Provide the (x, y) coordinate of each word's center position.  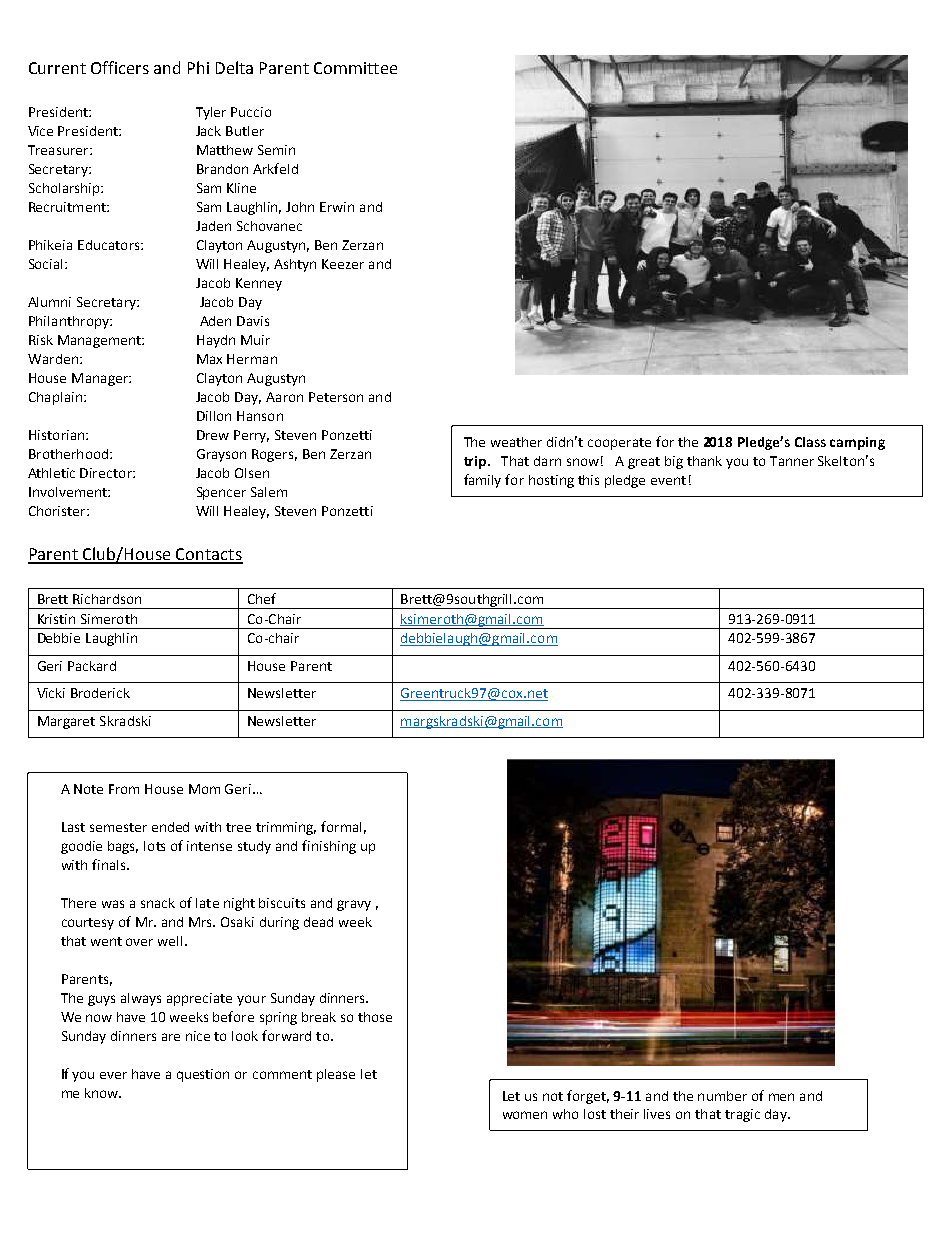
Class (810, 442)
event (668, 480)
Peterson (336, 397)
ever (113, 1075)
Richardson (107, 599)
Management (100, 341)
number (722, 1096)
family (482, 481)
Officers (120, 67)
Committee (355, 68)
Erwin (337, 207)
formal (341, 826)
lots (154, 846)
